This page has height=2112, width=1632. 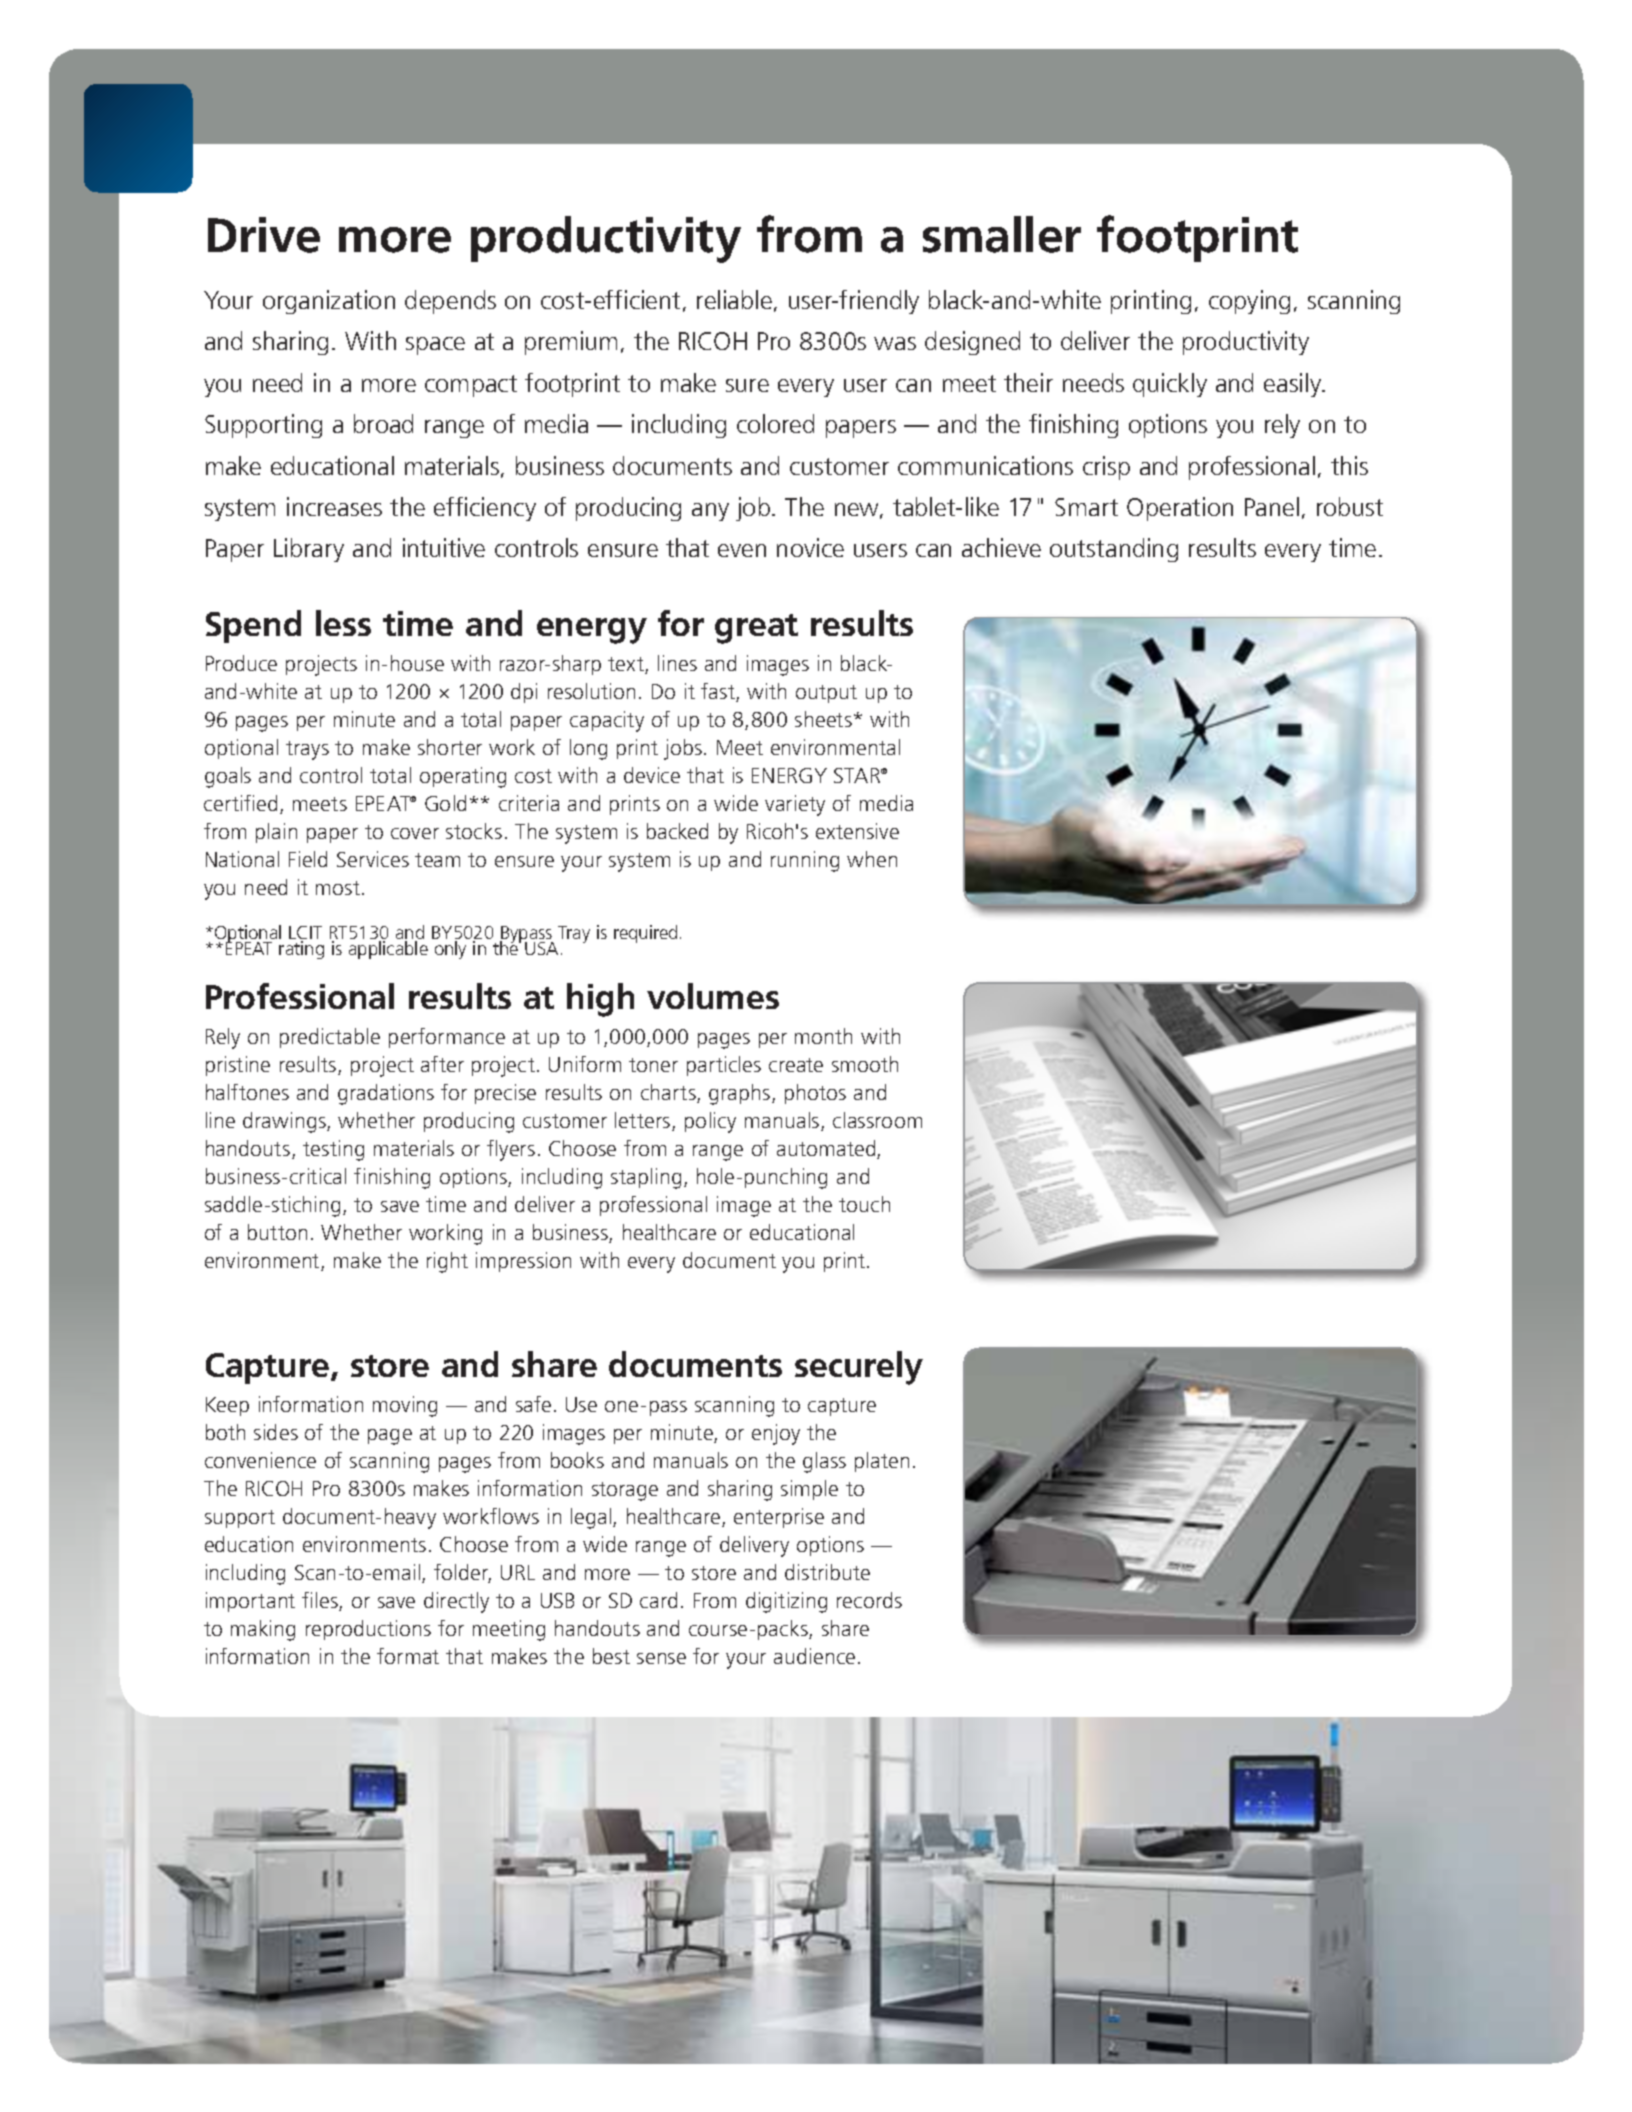 I want to click on shorter, so click(x=450, y=747).
